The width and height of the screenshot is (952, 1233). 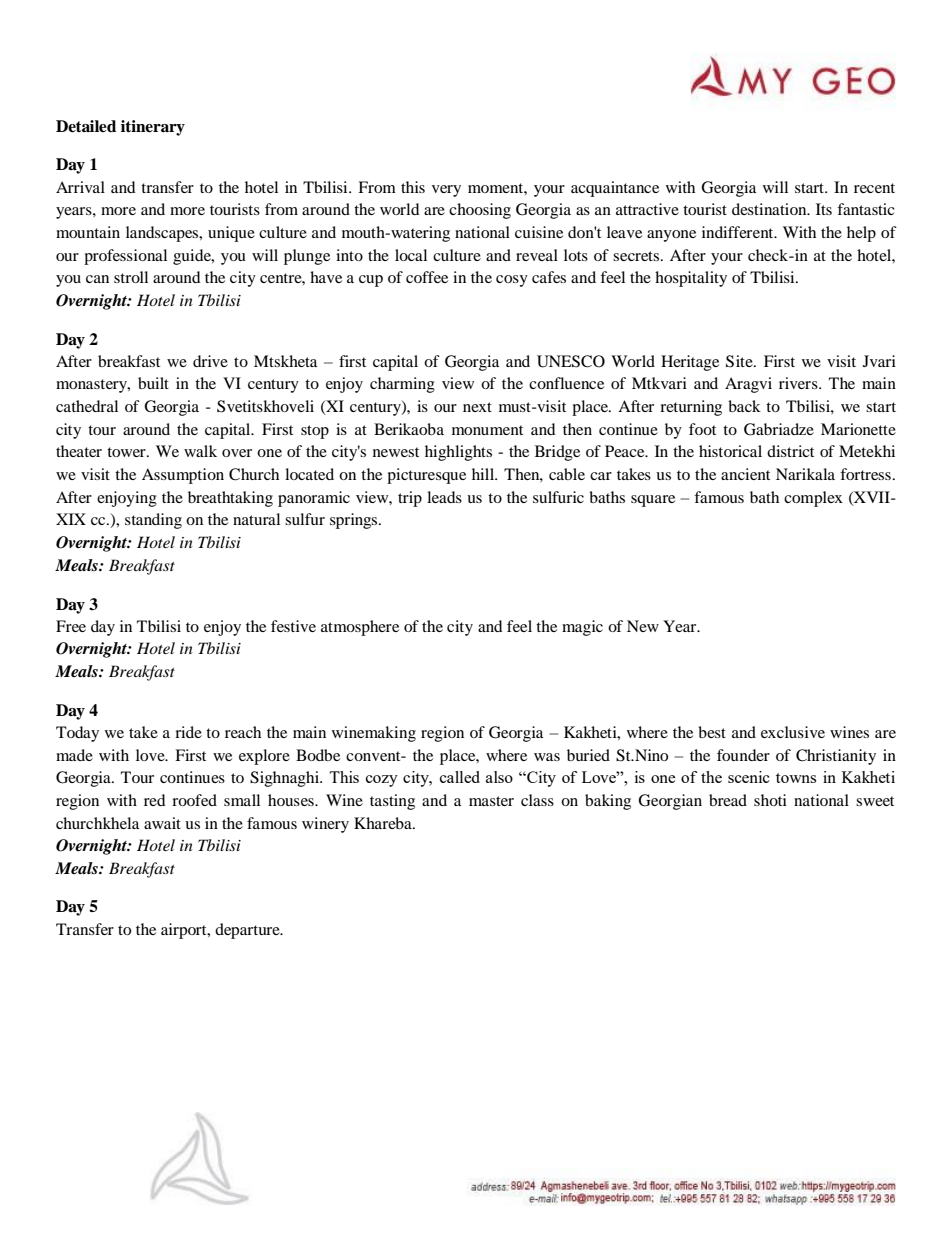 I want to click on very, so click(x=446, y=191).
